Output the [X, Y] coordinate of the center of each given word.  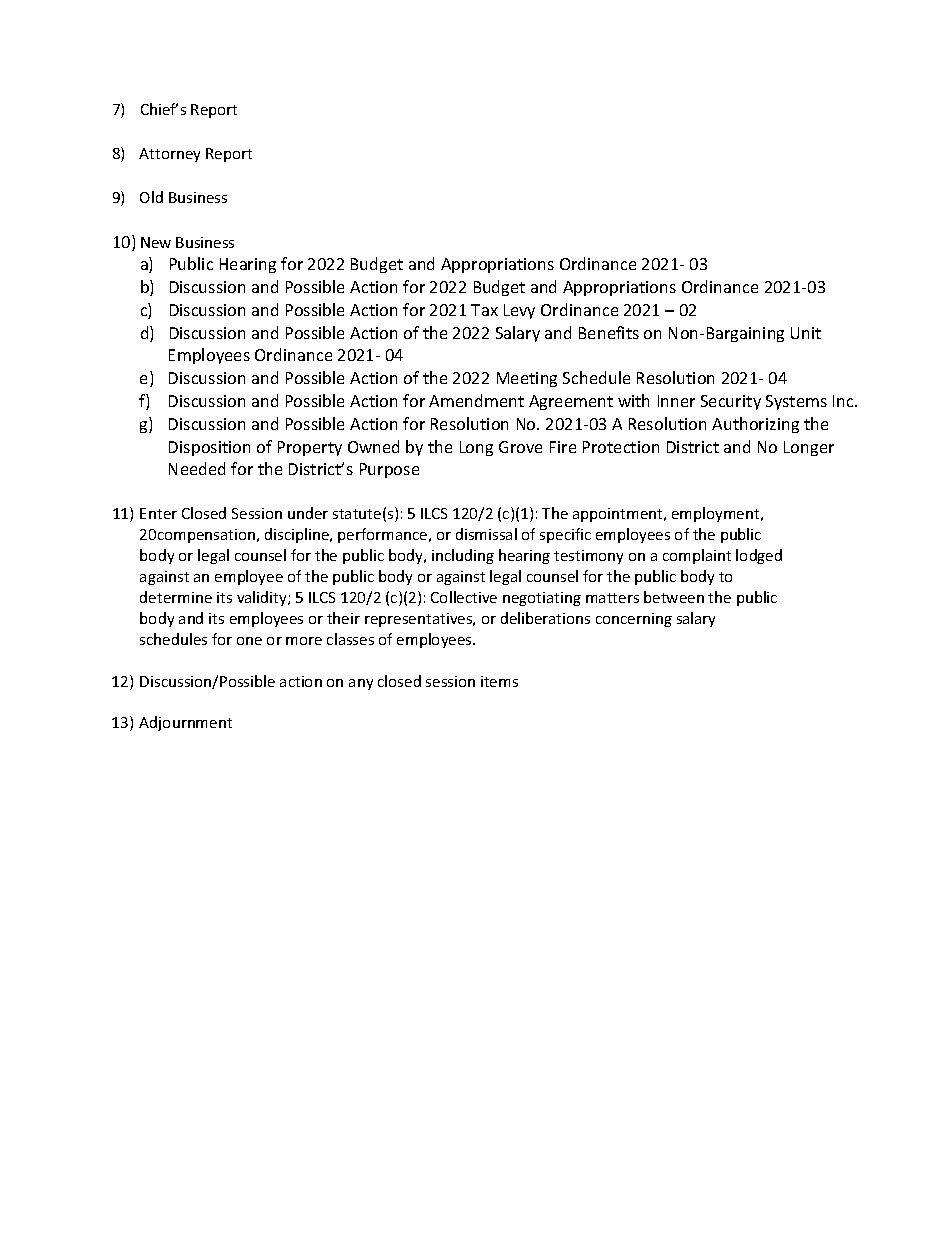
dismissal [486, 534]
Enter [158, 513]
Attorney [169, 155]
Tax [484, 310]
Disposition [209, 448]
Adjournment [185, 723]
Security [731, 402]
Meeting [527, 379]
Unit [806, 333]
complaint [697, 556]
